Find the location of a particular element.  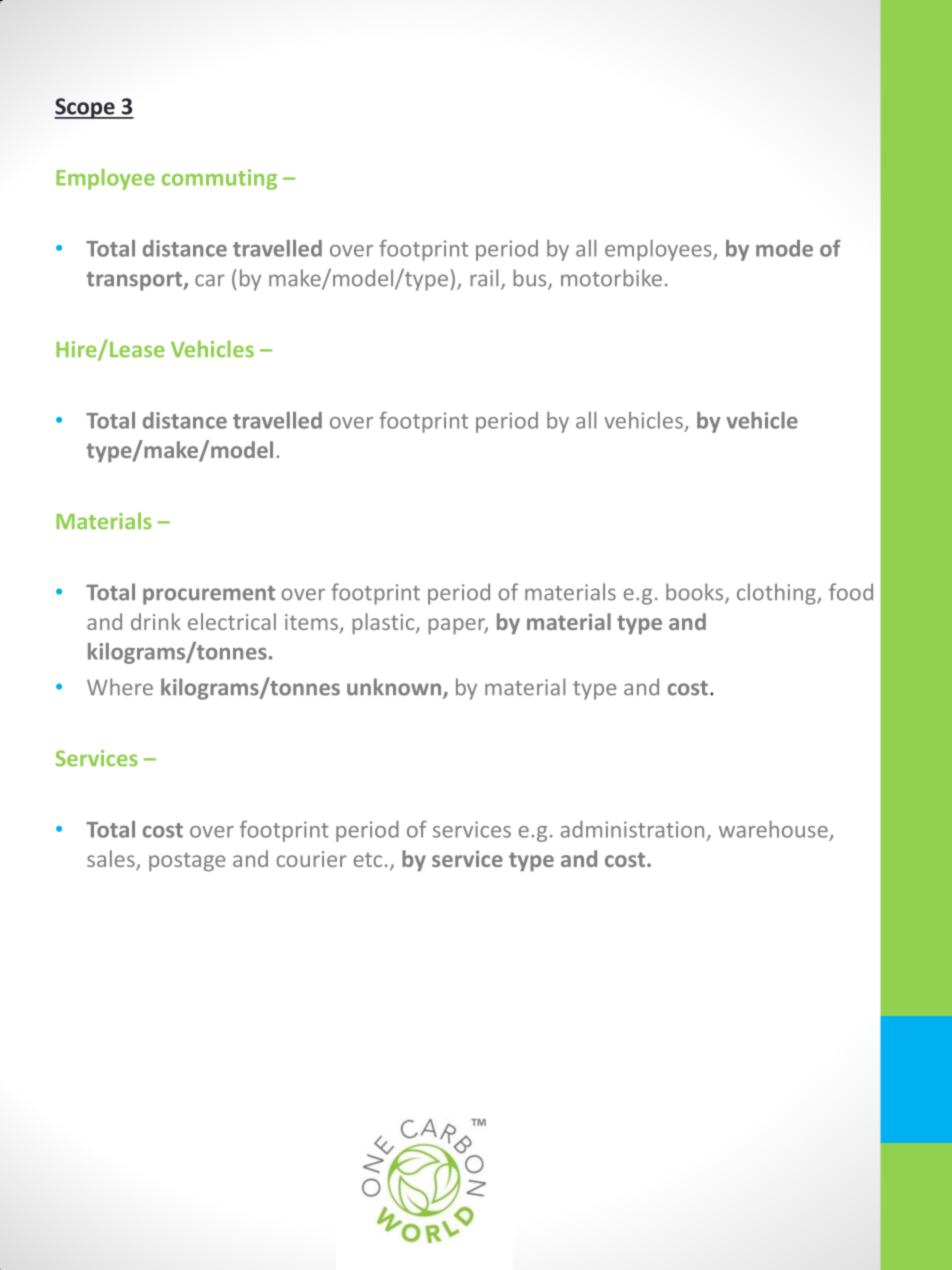

car is located at coordinates (210, 280).
